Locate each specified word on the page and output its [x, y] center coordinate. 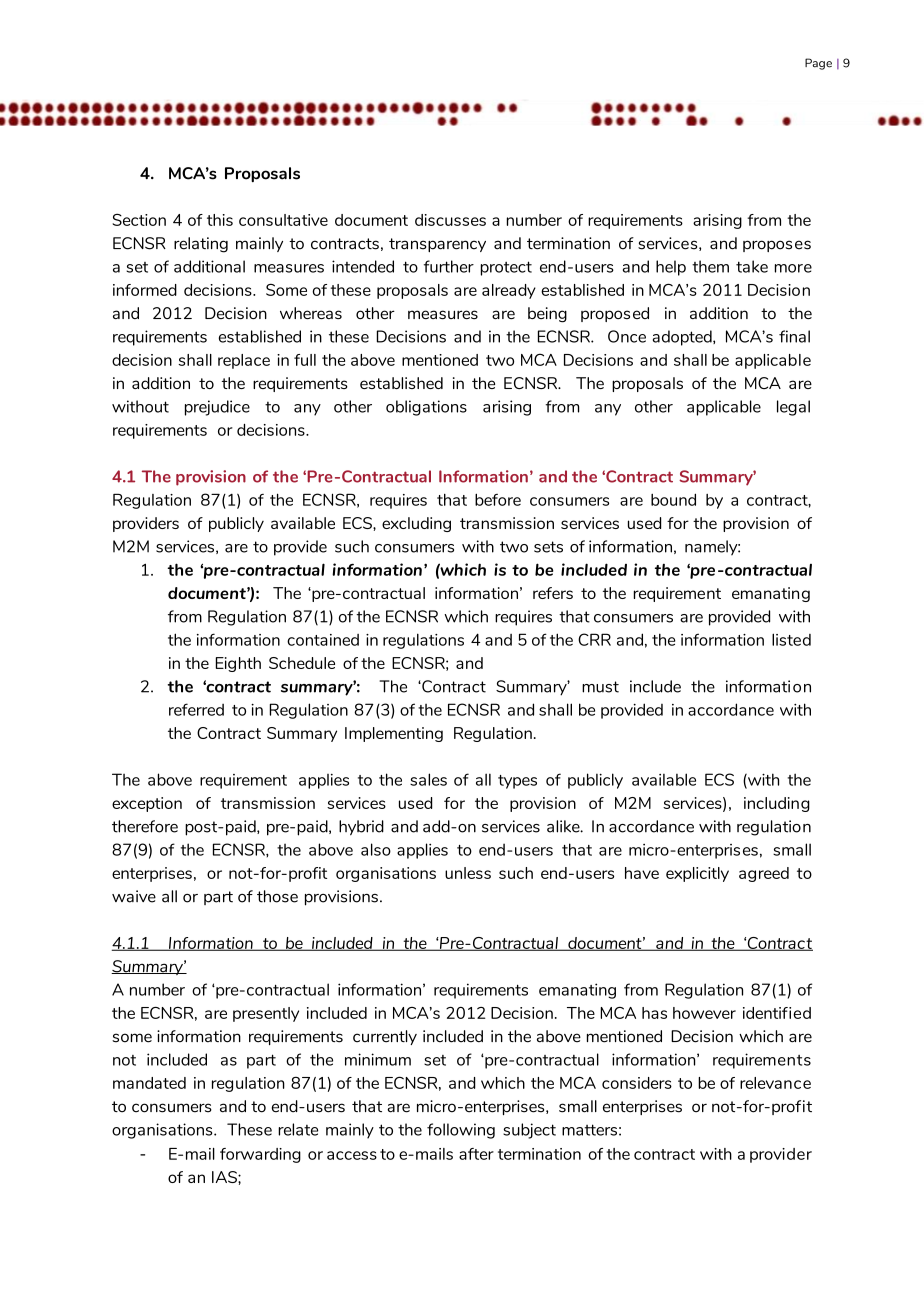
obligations [426, 408]
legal [793, 408]
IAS [225, 1177]
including [777, 804]
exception [147, 804]
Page [818, 64]
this [220, 220]
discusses [450, 220]
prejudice [217, 408]
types [517, 782]
